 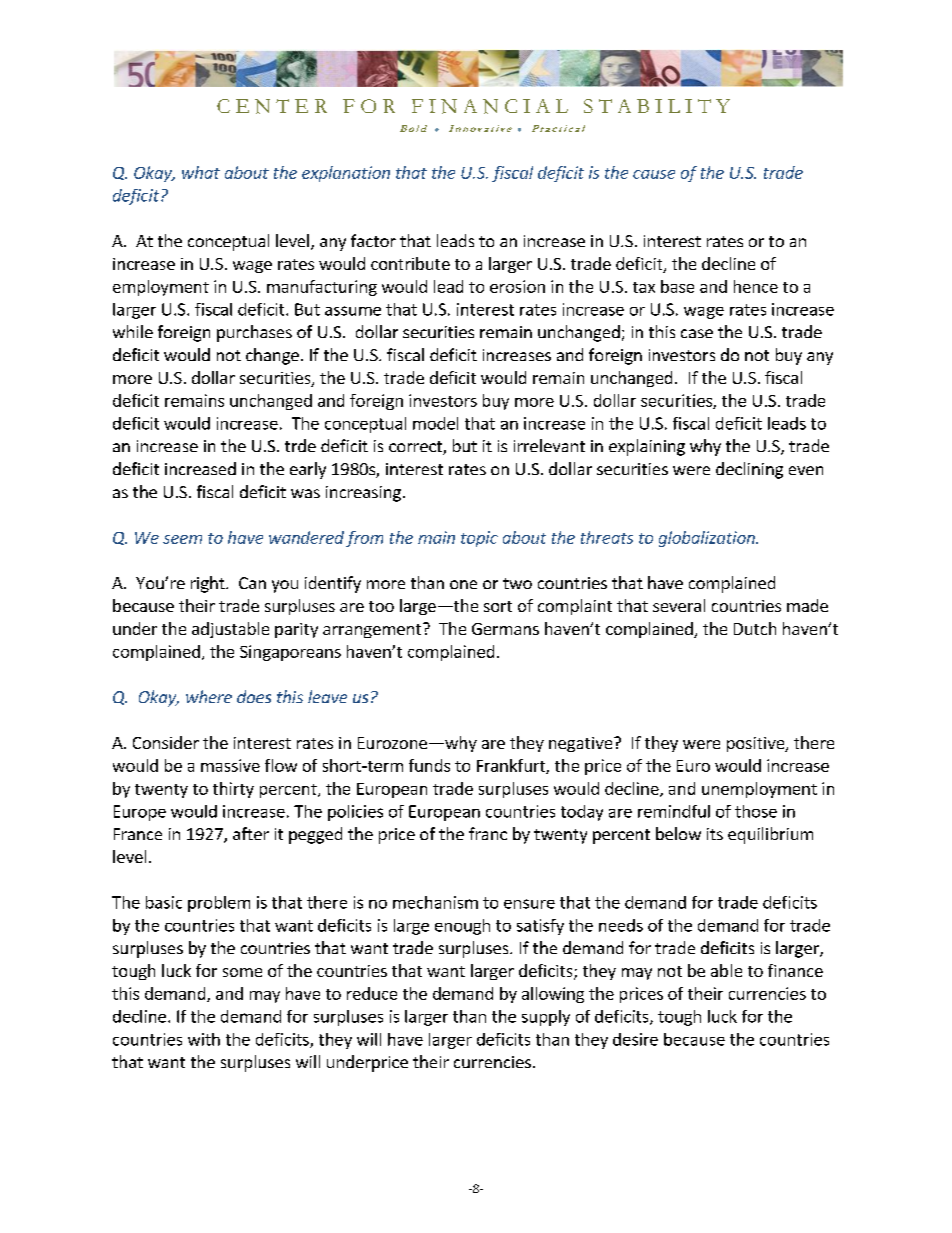 I want to click on with, so click(x=204, y=1039).
